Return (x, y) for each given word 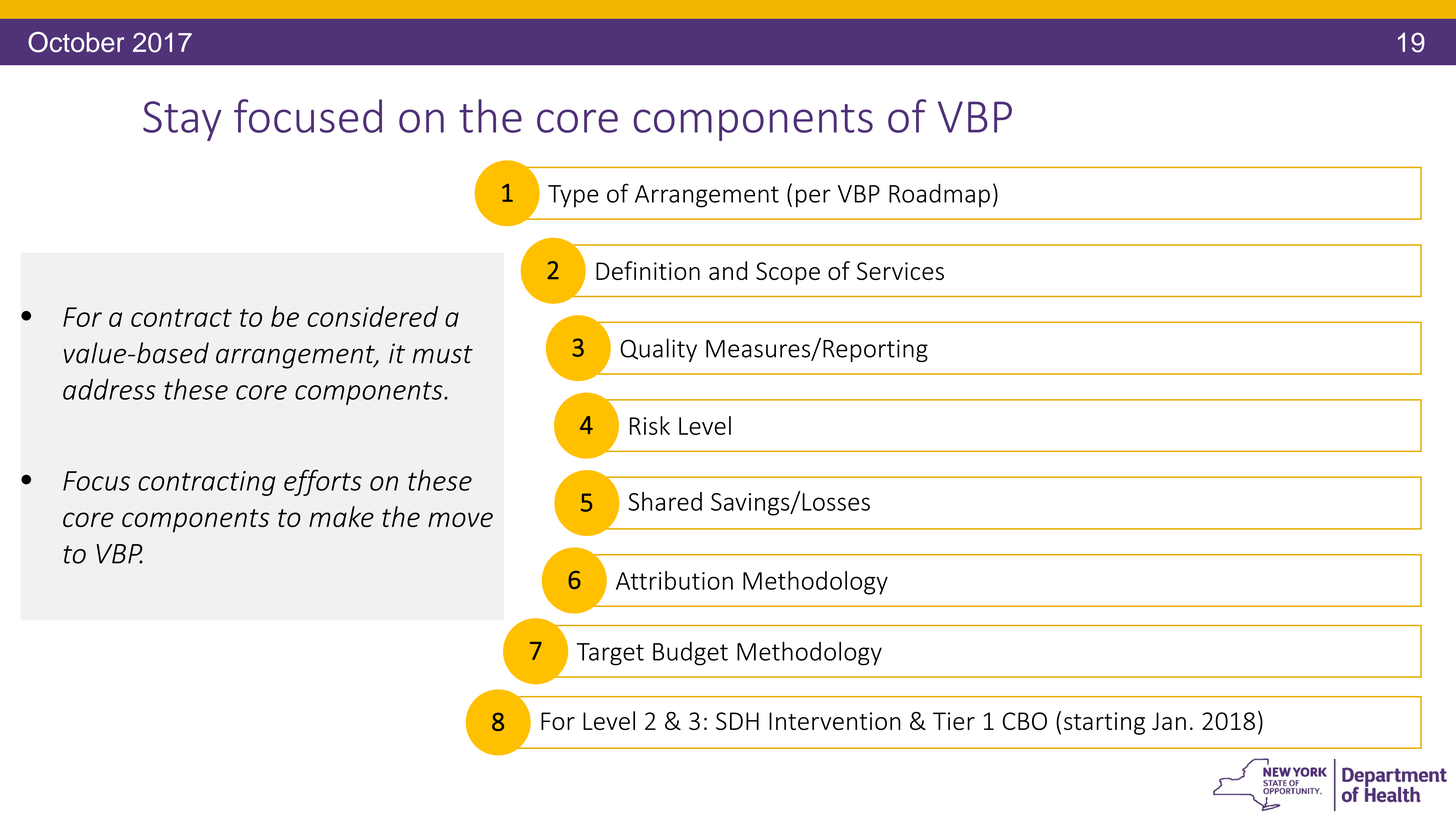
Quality (658, 350)
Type (573, 196)
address (109, 389)
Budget (690, 654)
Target (610, 654)
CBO (1025, 721)
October (76, 42)
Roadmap (939, 196)
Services (900, 271)
